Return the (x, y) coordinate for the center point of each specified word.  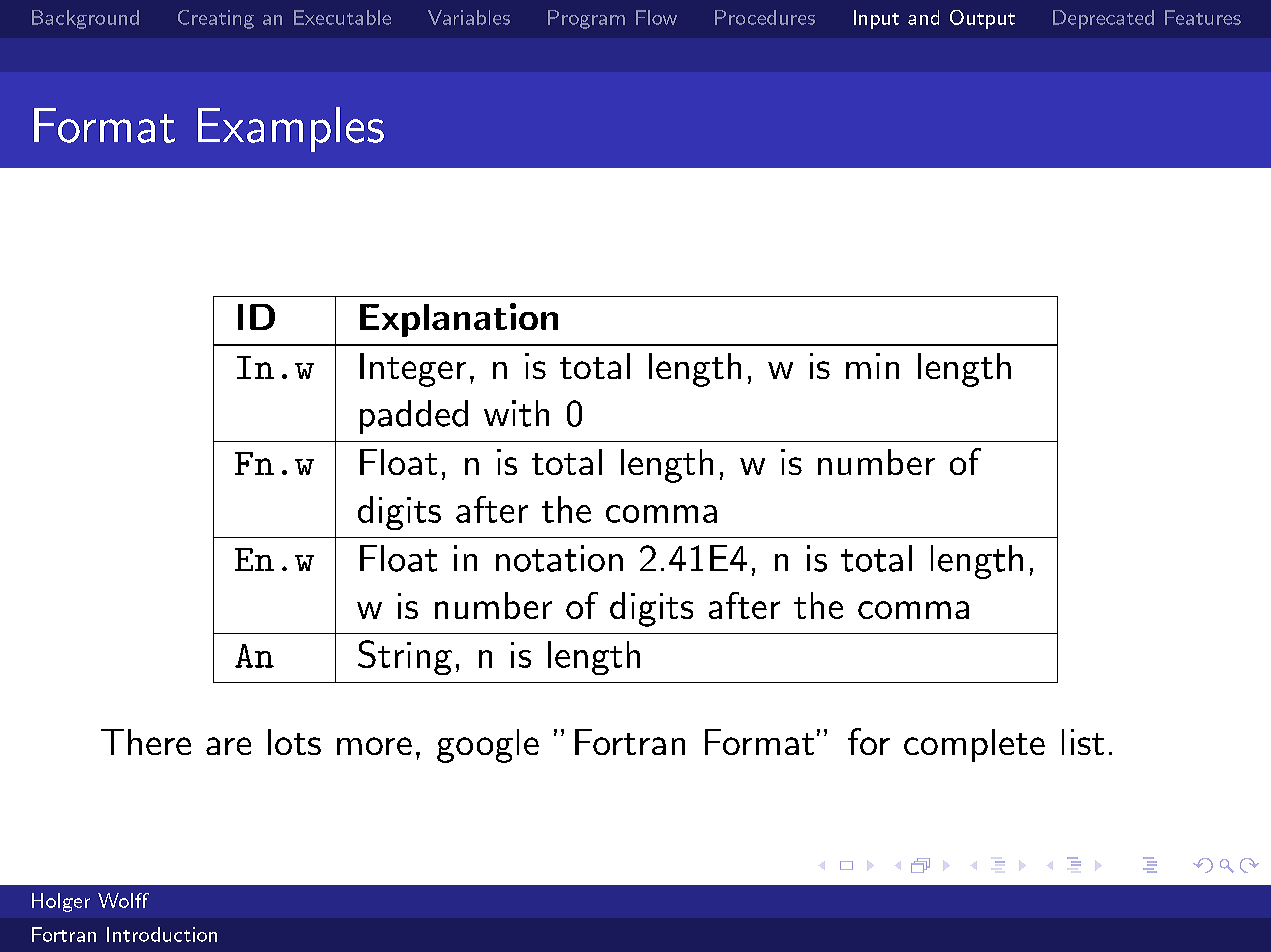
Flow (656, 17)
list (1083, 742)
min (872, 366)
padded (414, 417)
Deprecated (1103, 19)
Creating (216, 19)
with (516, 413)
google (488, 746)
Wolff (123, 900)
